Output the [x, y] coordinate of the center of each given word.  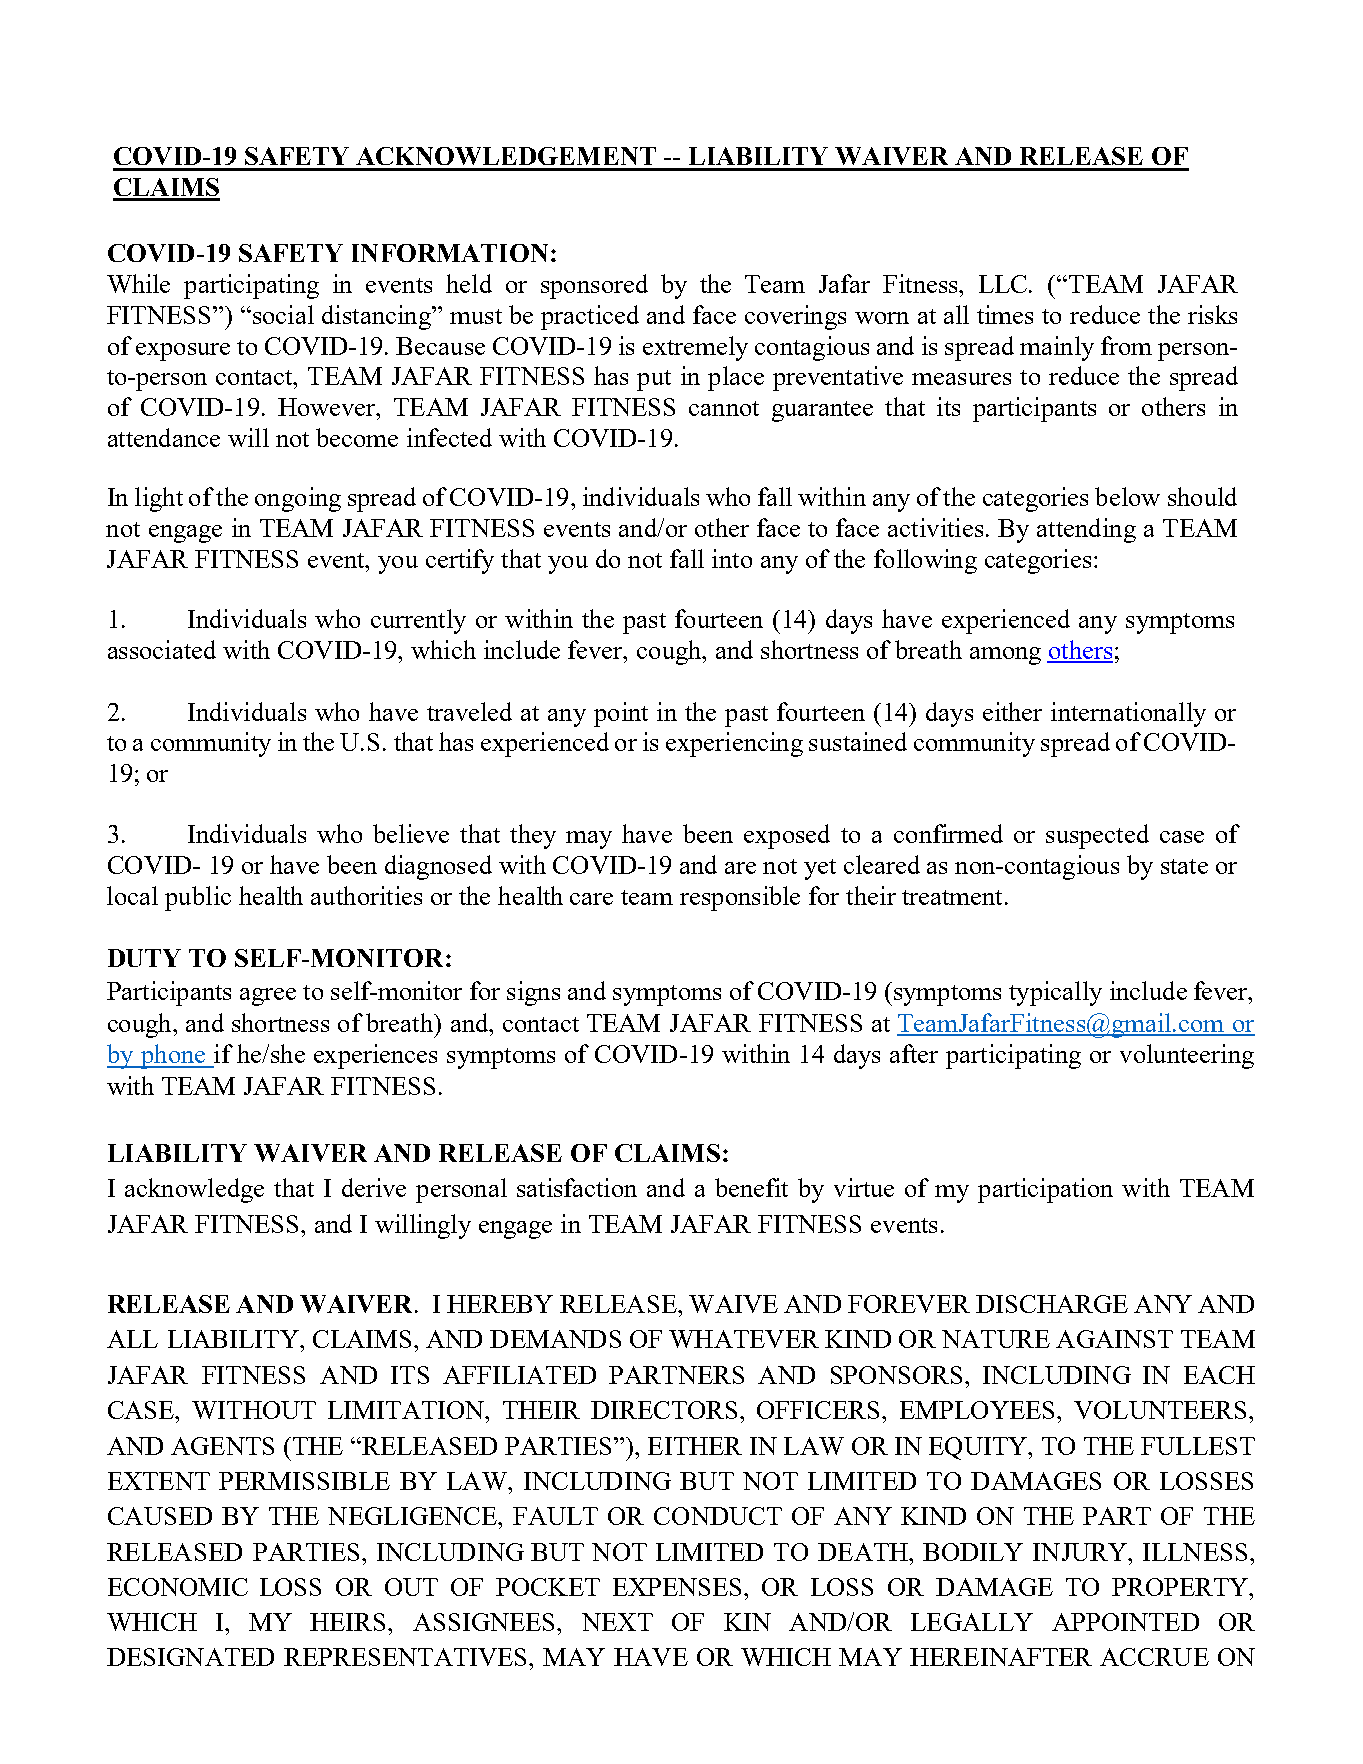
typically [1055, 993]
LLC [1004, 284]
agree [268, 997]
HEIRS [349, 1622]
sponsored [594, 286]
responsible [740, 898]
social [283, 314]
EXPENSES [679, 1587]
